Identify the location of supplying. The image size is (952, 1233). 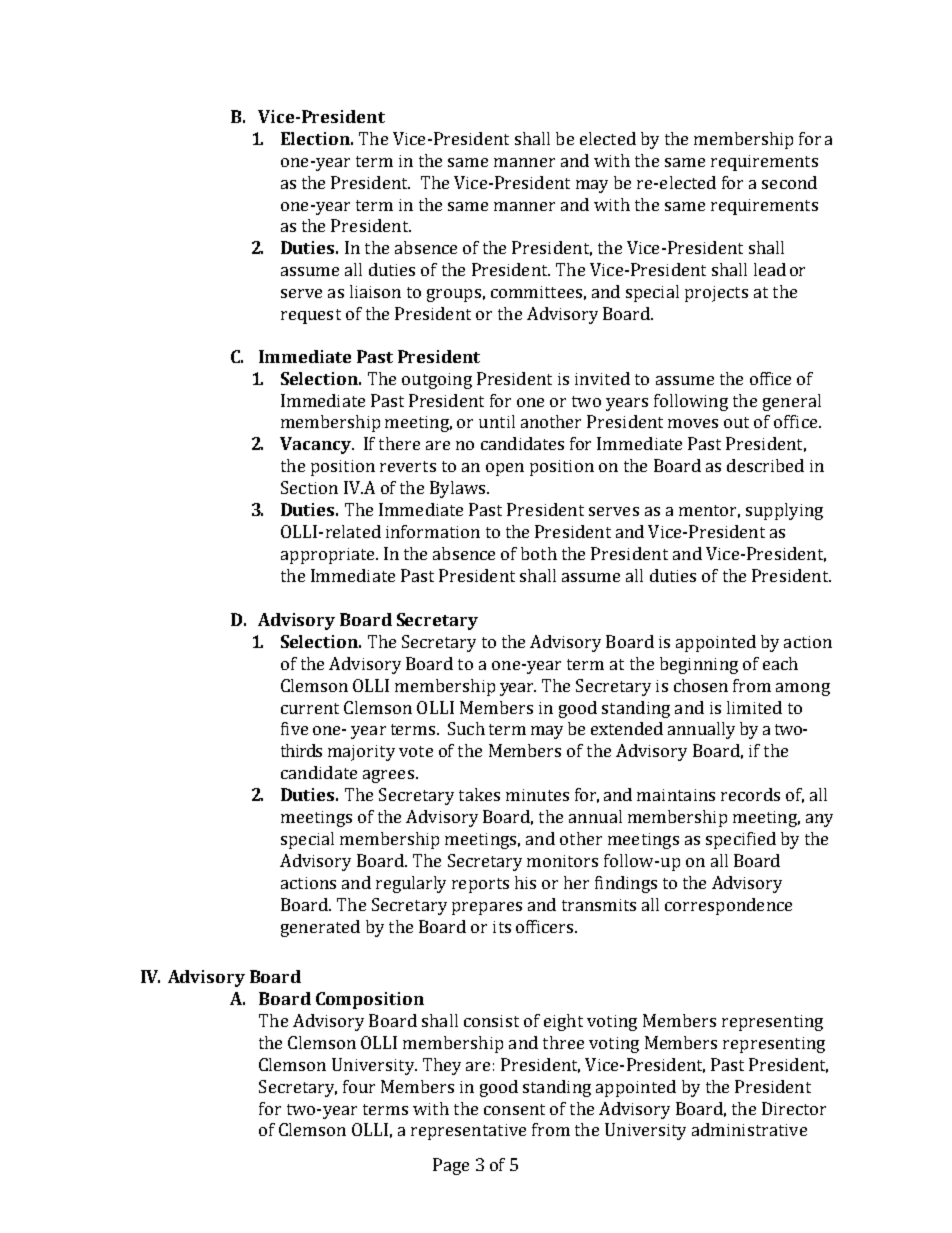
(784, 511).
